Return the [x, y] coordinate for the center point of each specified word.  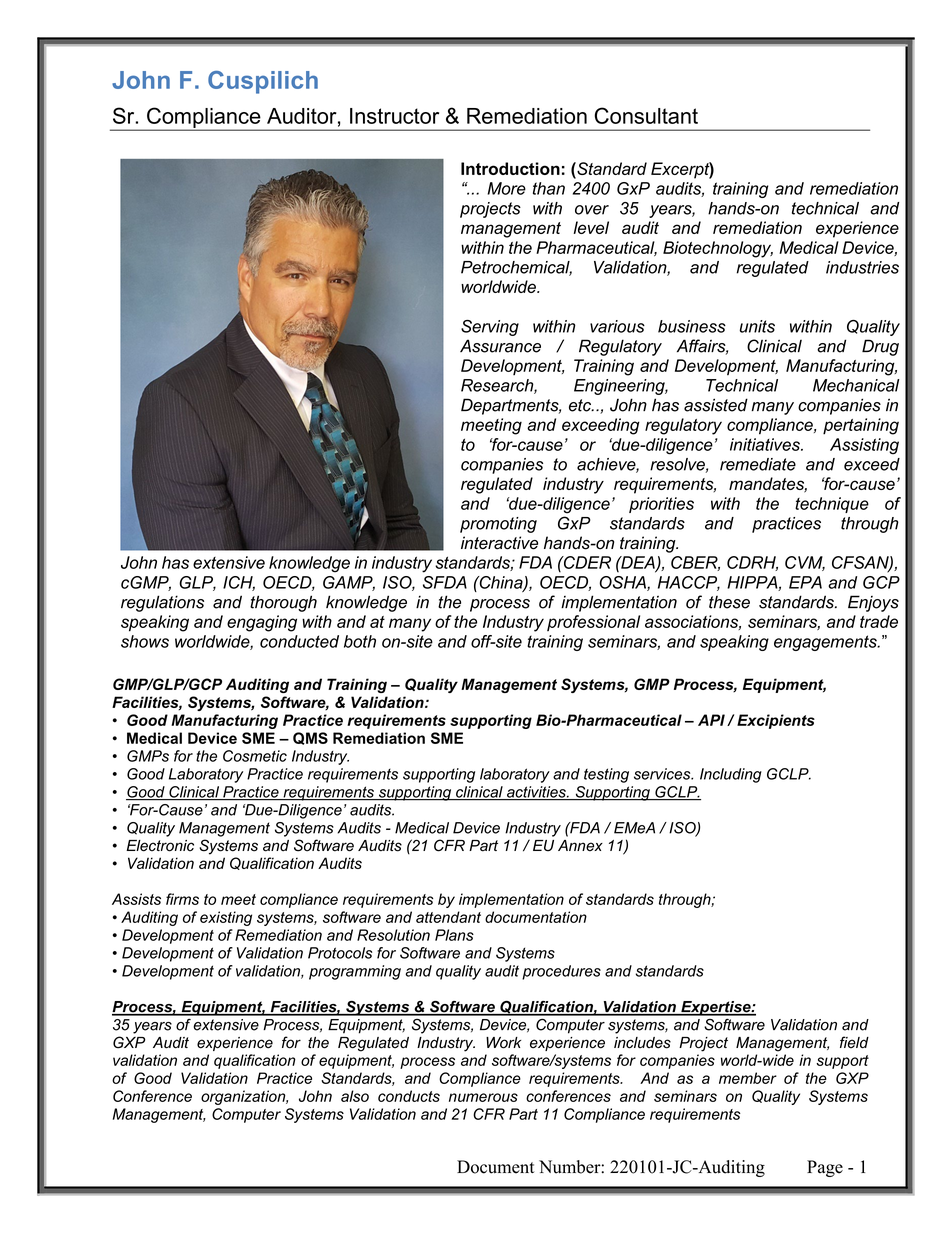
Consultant [646, 115]
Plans [454, 935]
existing [226, 918]
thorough [283, 603]
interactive [499, 543]
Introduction [510, 168]
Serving [490, 328]
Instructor [394, 116]
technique [832, 505]
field [854, 1042]
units [757, 326]
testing [606, 775]
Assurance [500, 346]
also [355, 1096]
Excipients [776, 721]
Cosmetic [255, 756]
